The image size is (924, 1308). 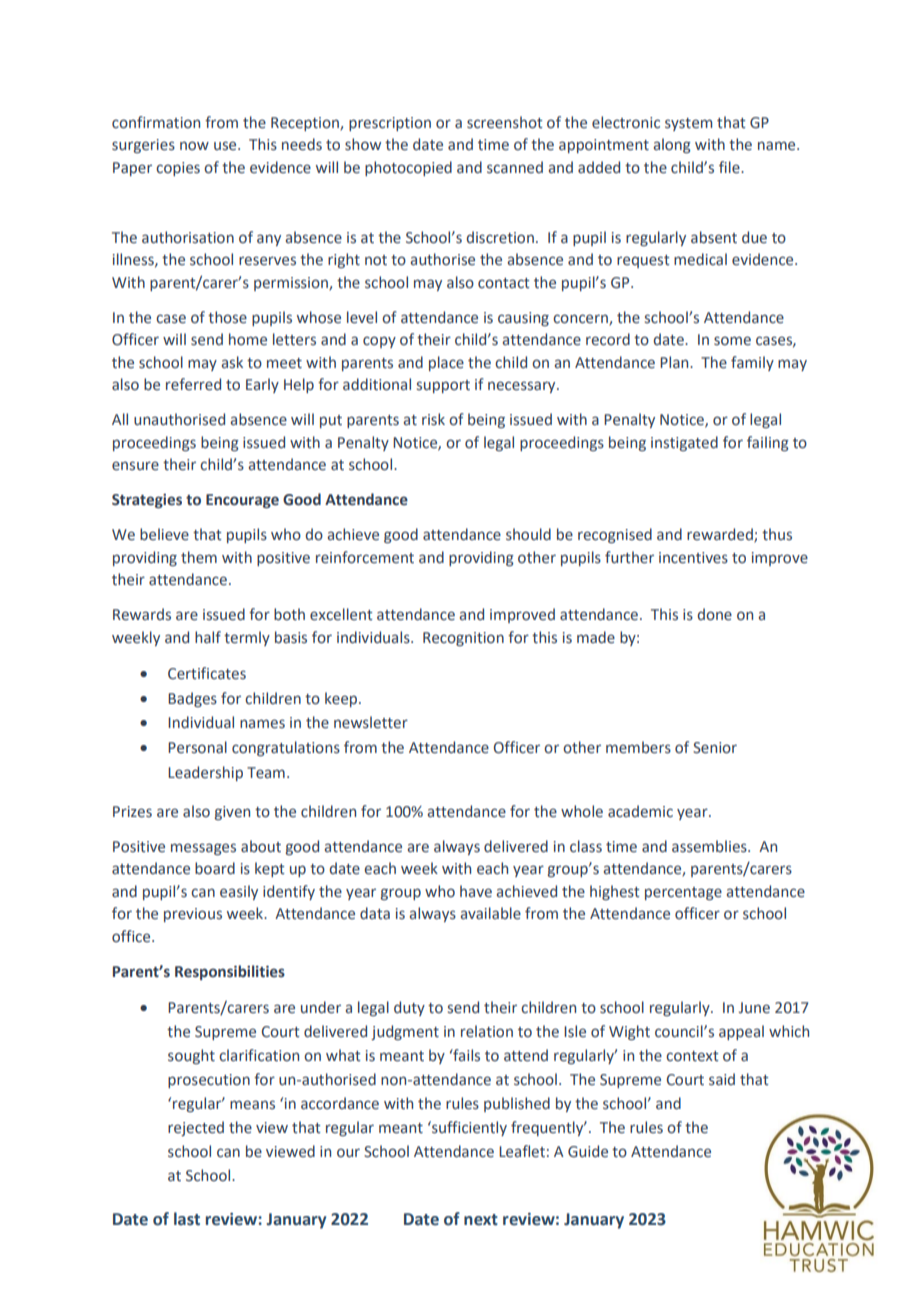 I want to click on rewarded, so click(x=721, y=535).
